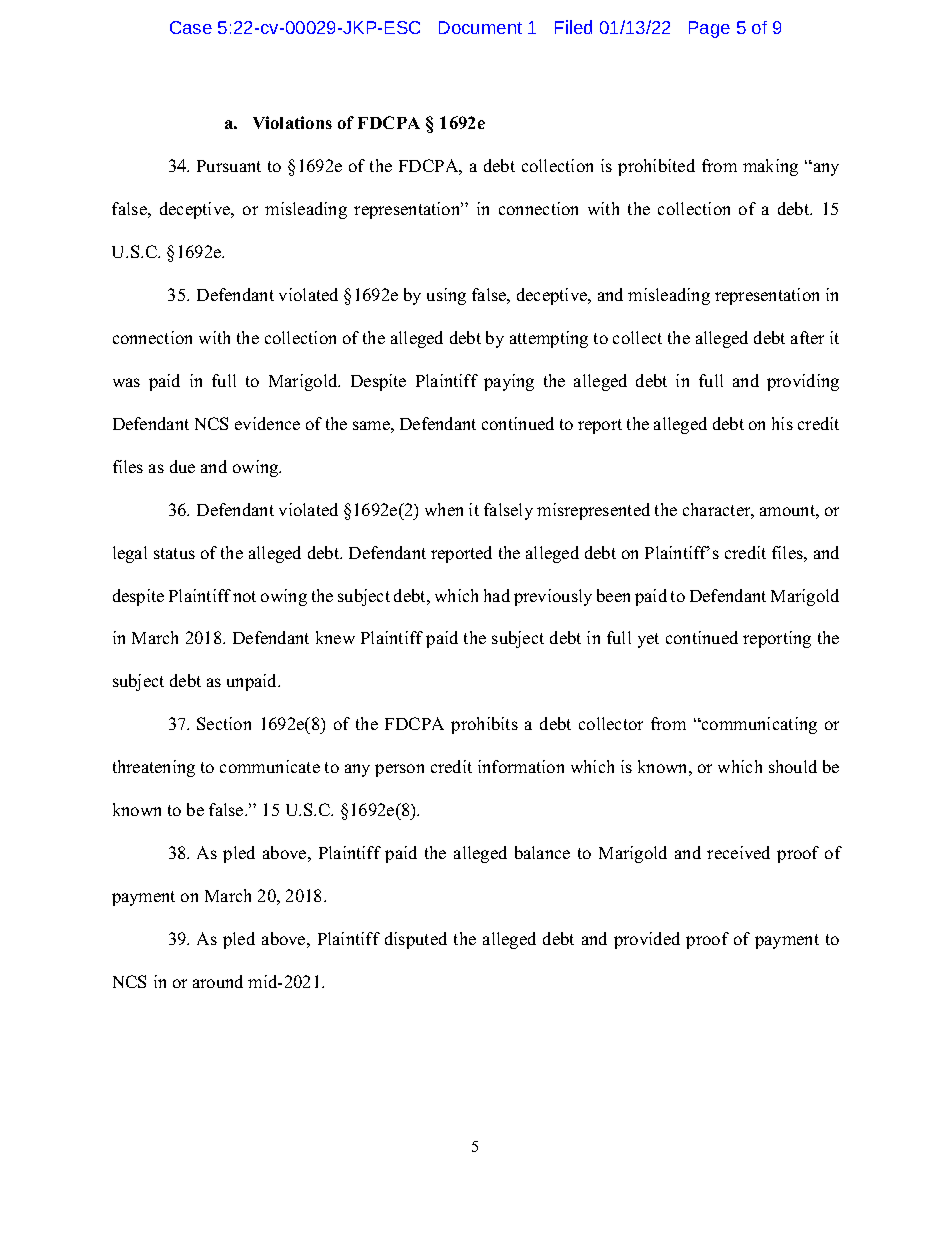 Image resolution: width=952 pixels, height=1233 pixels. Describe the element at coordinates (782, 423) in the screenshot. I see `his` at that location.
